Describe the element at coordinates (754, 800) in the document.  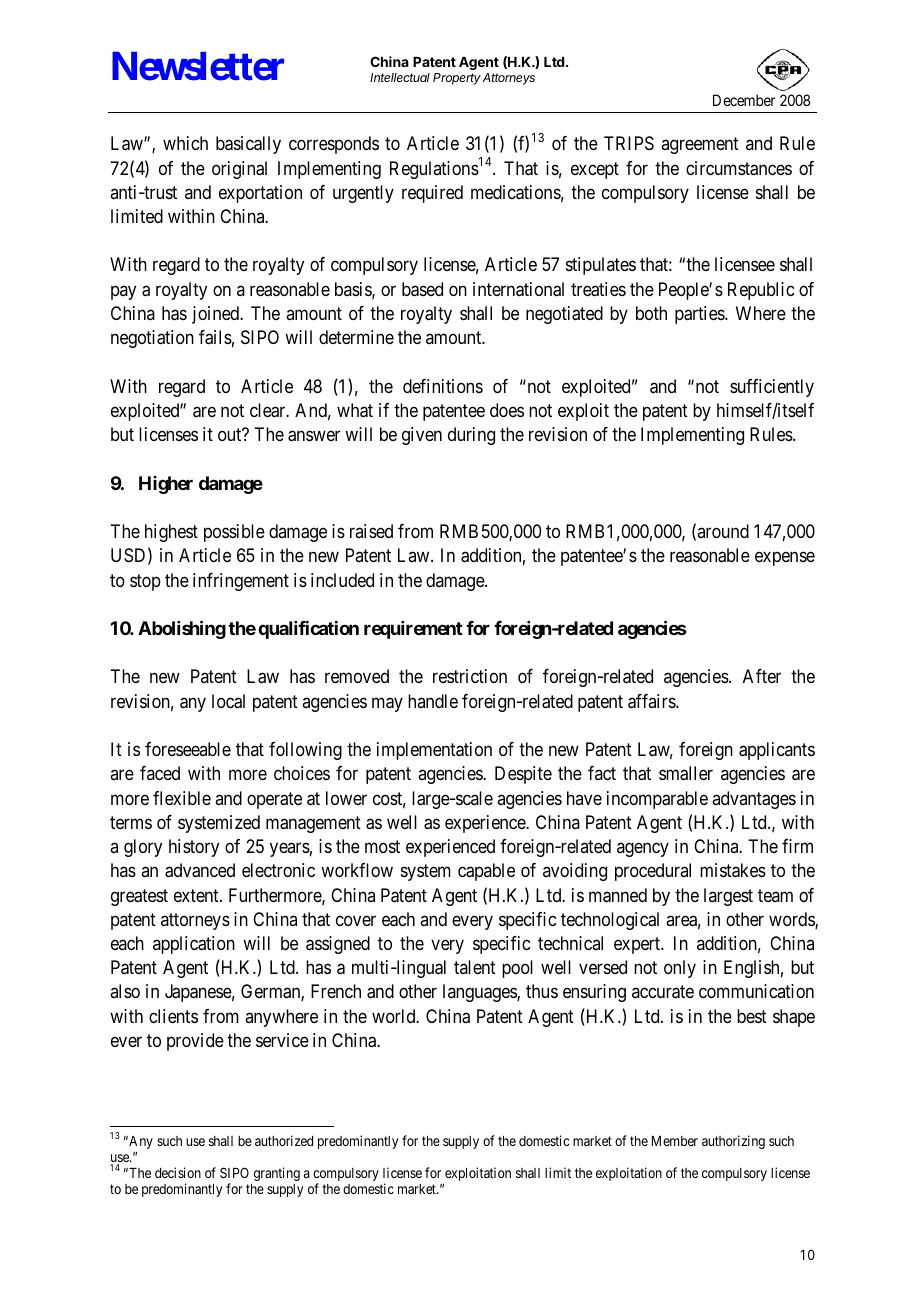
I see `advantages` at that location.
